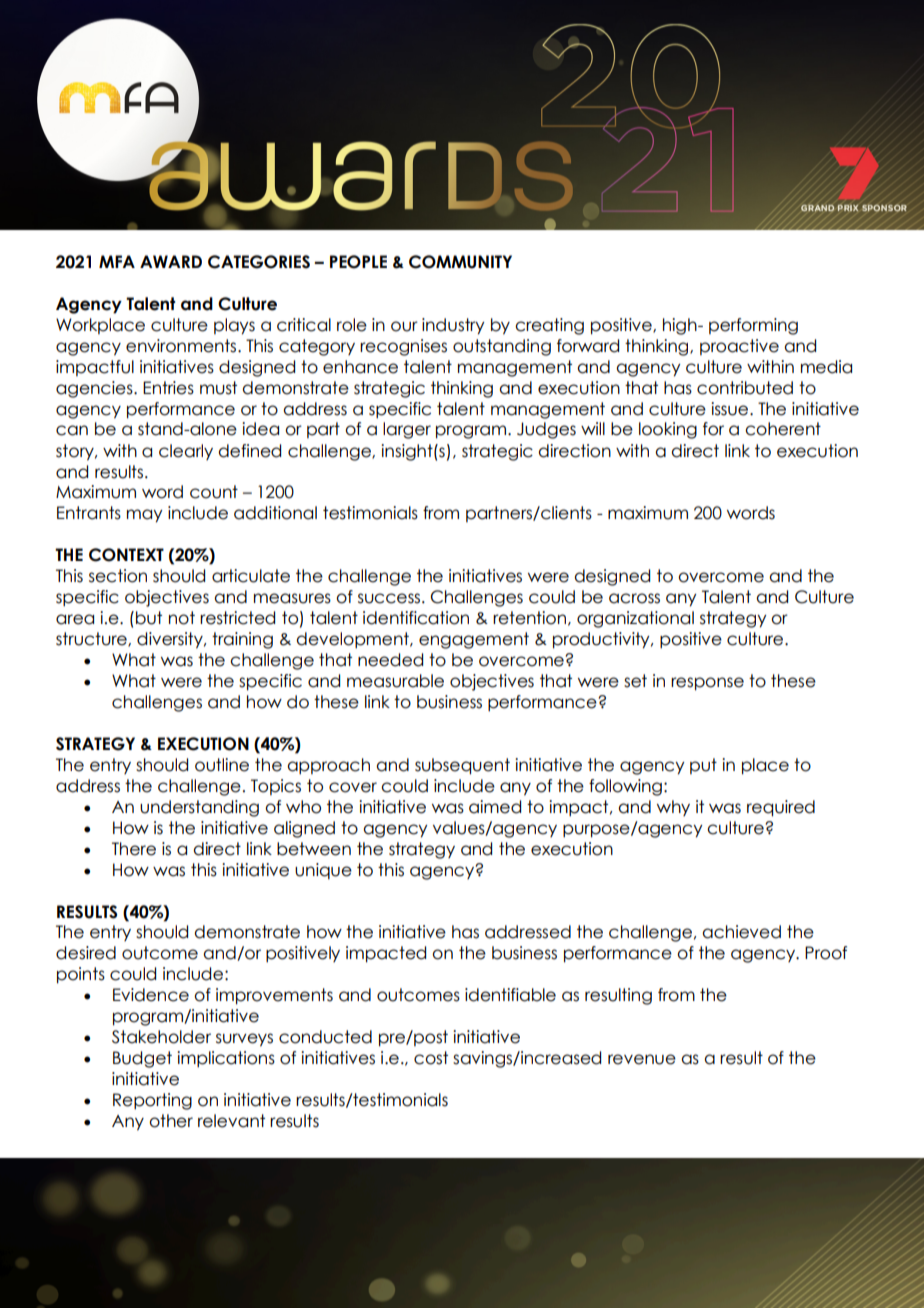 Image resolution: width=924 pixels, height=1308 pixels. I want to click on larger, so click(407, 430).
